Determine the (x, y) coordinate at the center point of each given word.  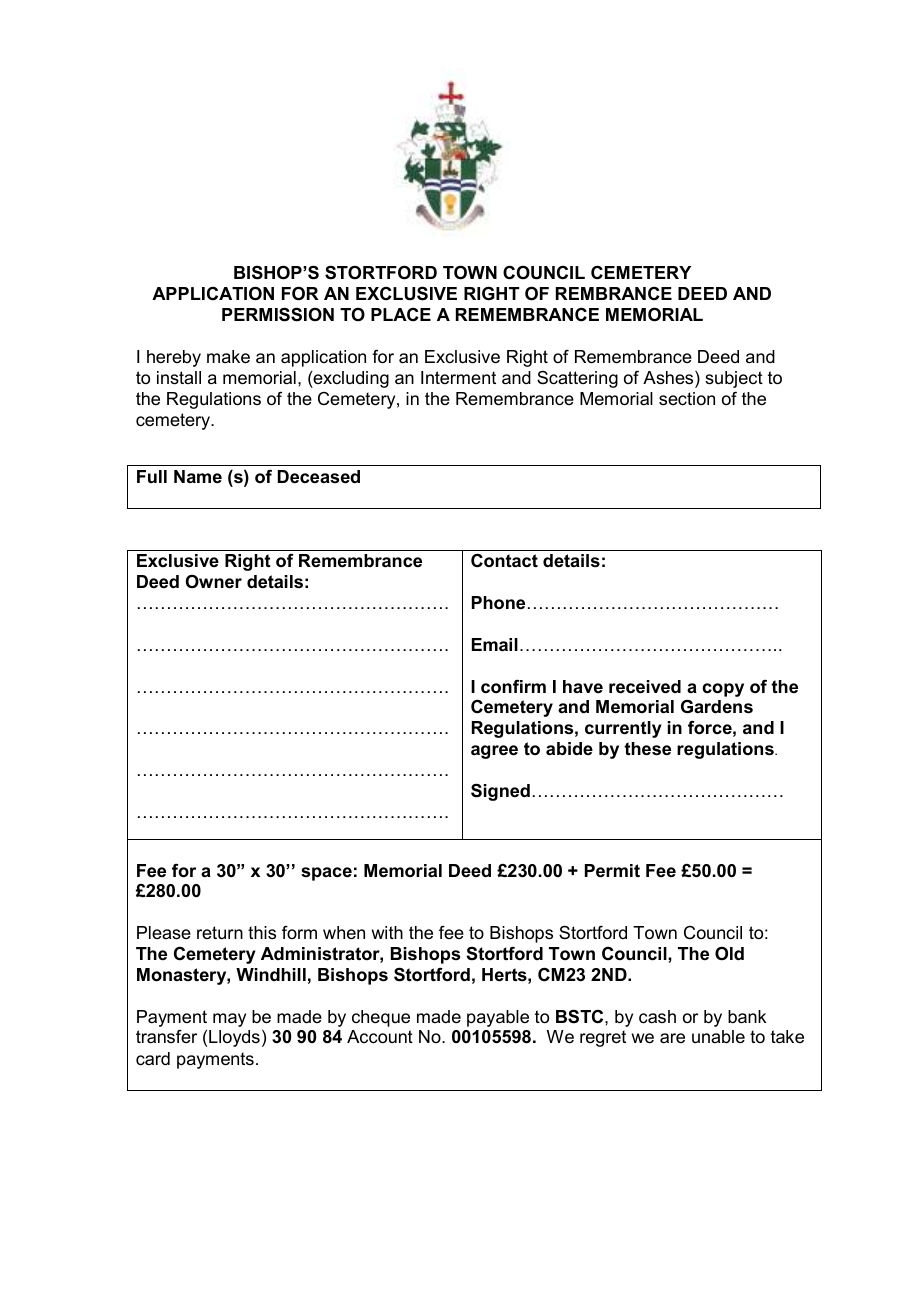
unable (718, 1037)
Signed (500, 792)
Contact (504, 560)
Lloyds (234, 1038)
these (647, 749)
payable (498, 1018)
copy (723, 690)
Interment (458, 377)
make (228, 357)
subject (734, 379)
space (326, 874)
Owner (213, 582)
